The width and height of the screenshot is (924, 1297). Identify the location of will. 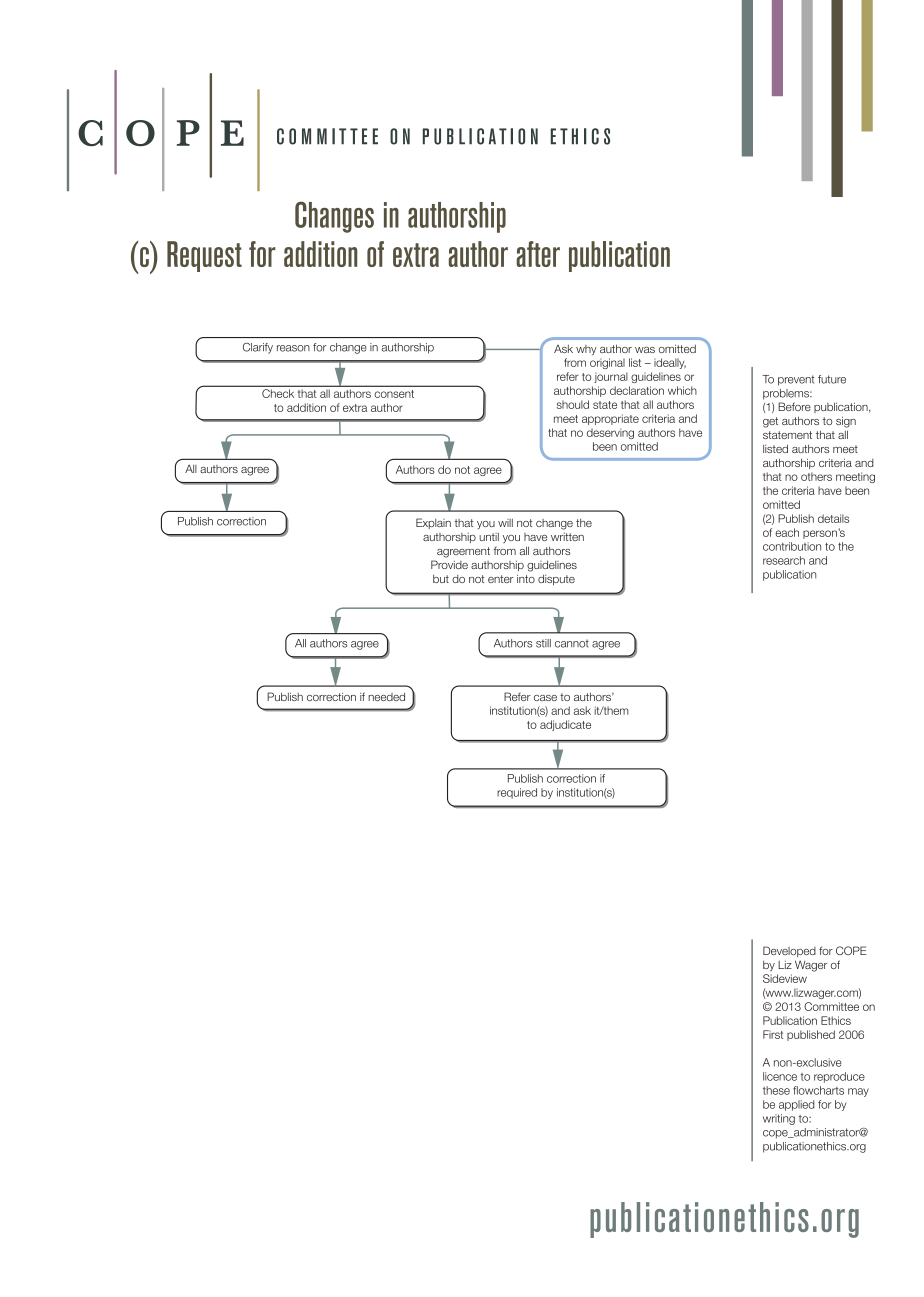
(505, 523).
